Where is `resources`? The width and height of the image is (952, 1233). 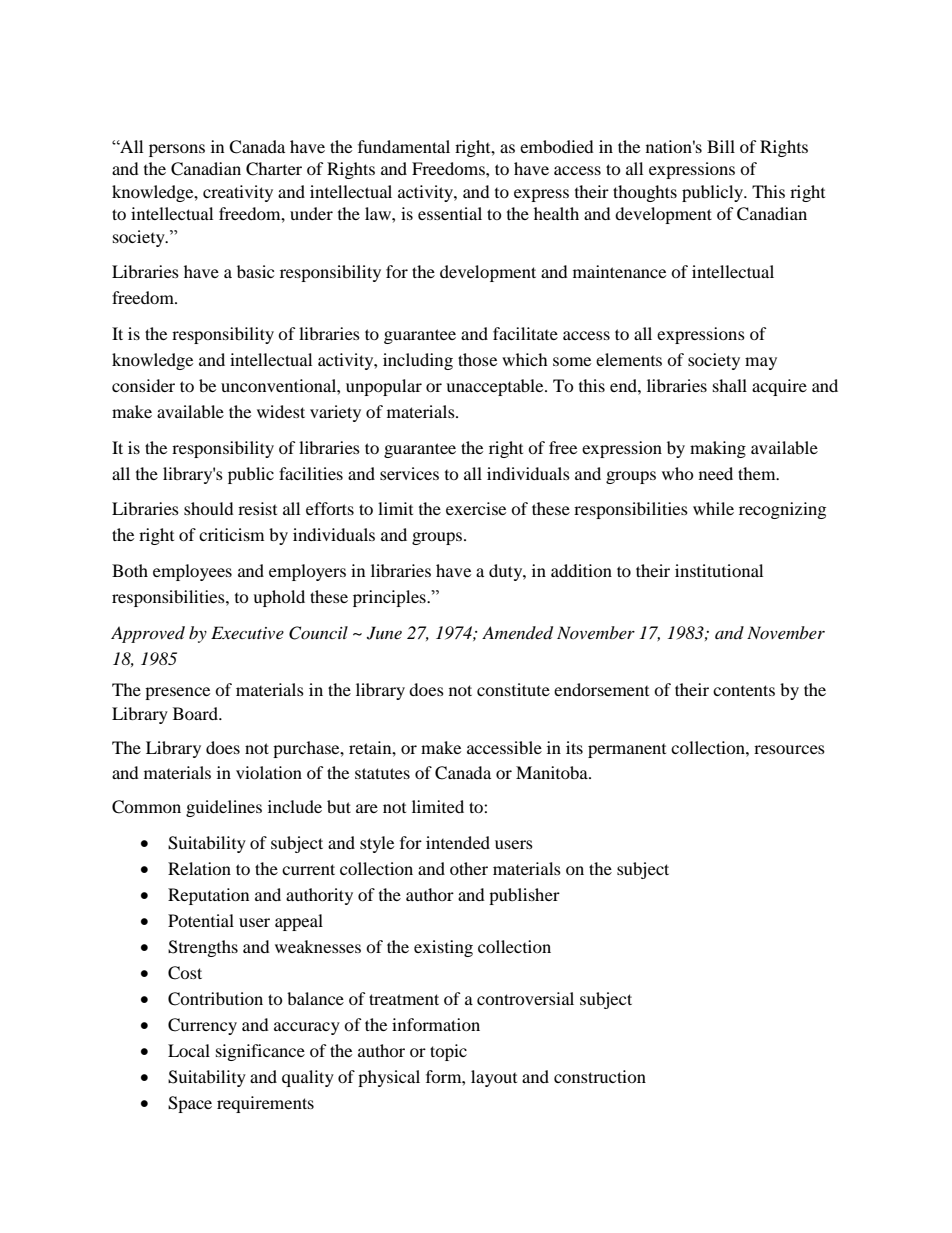
resources is located at coordinates (789, 749).
